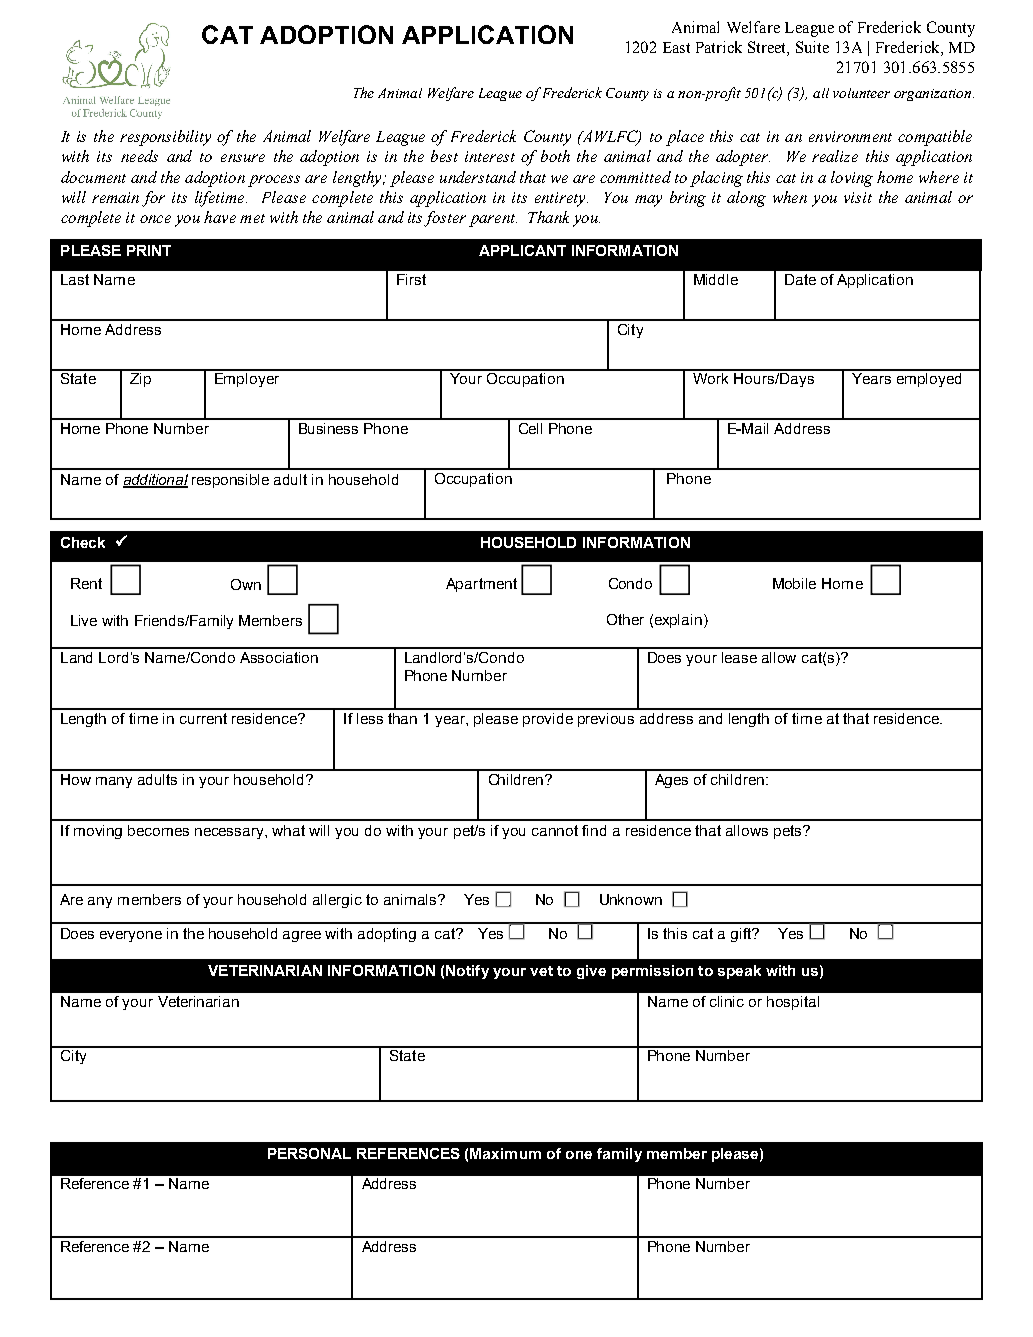  I want to click on Apartment, so click(481, 585).
